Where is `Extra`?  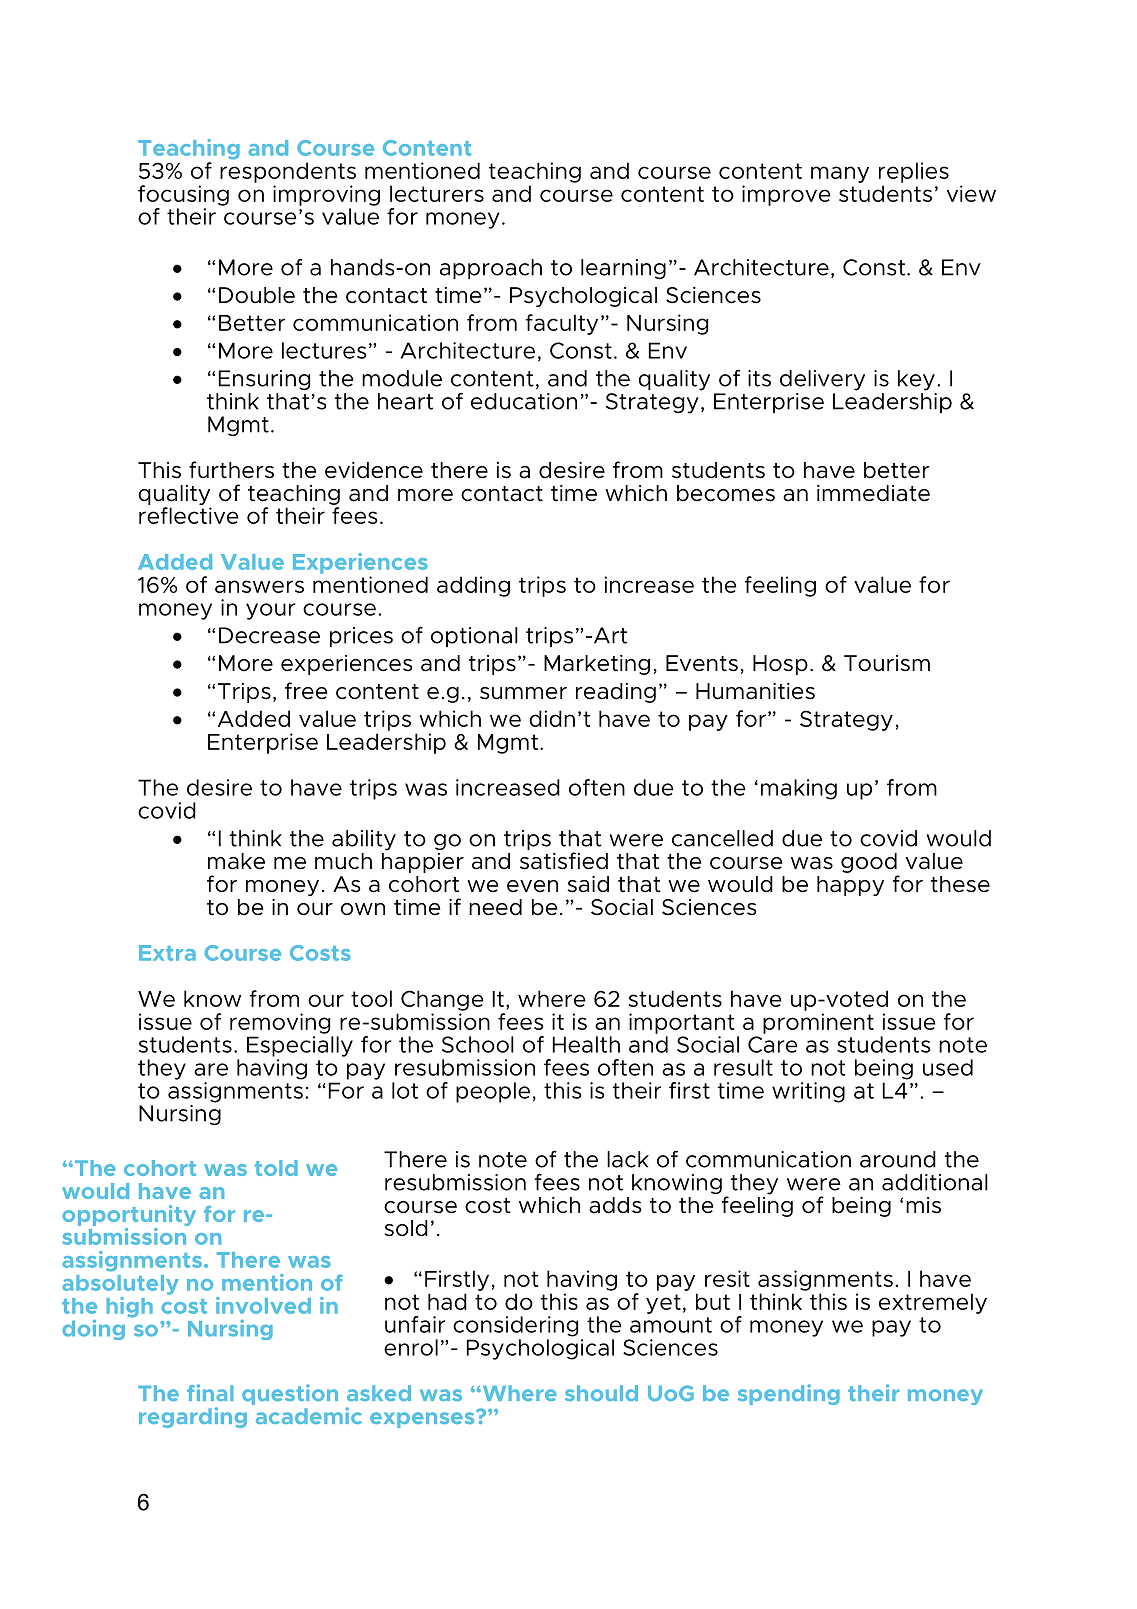
Extra is located at coordinates (167, 953).
